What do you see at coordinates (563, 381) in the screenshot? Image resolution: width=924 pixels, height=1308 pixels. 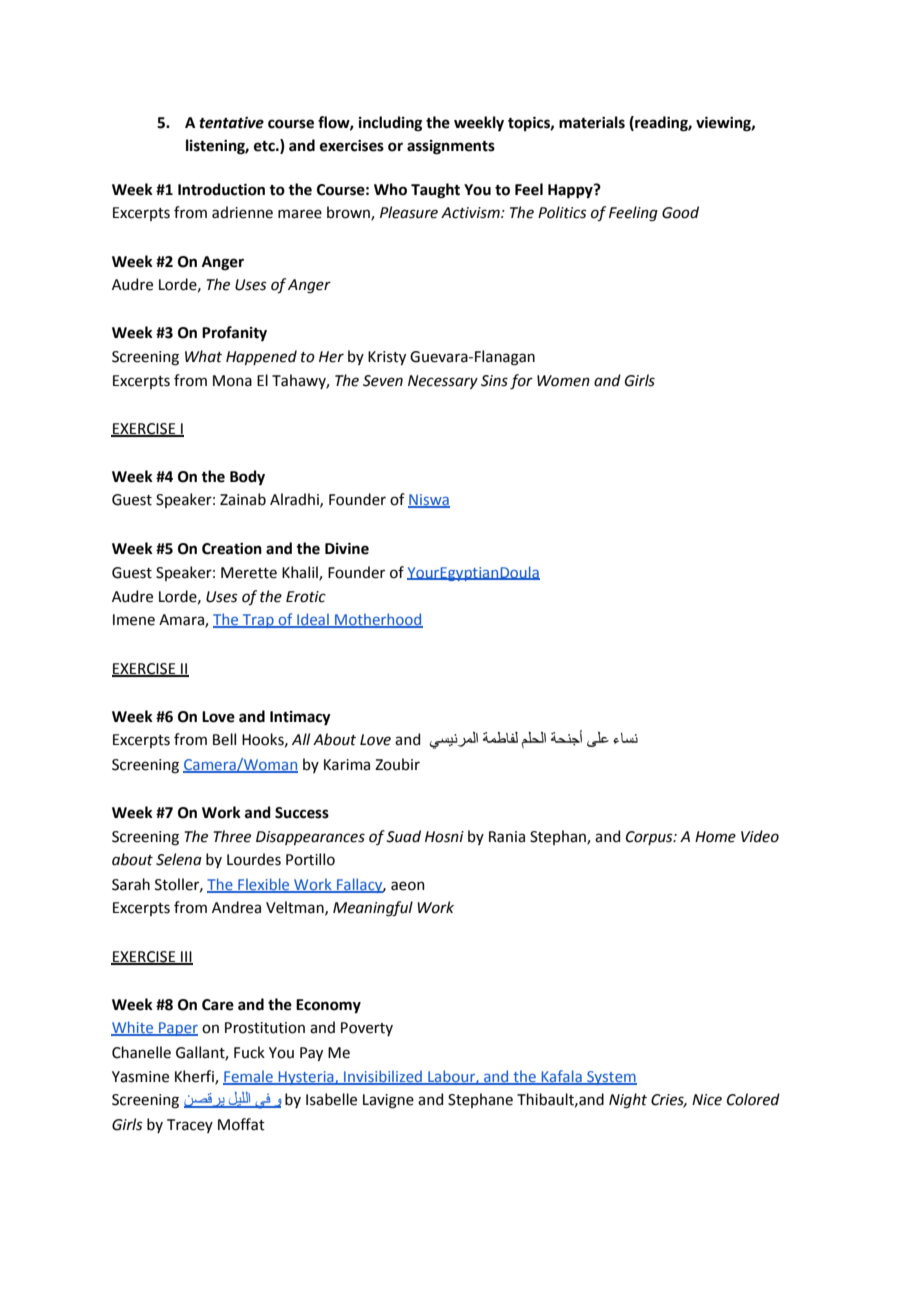 I see `Women` at bounding box center [563, 381].
